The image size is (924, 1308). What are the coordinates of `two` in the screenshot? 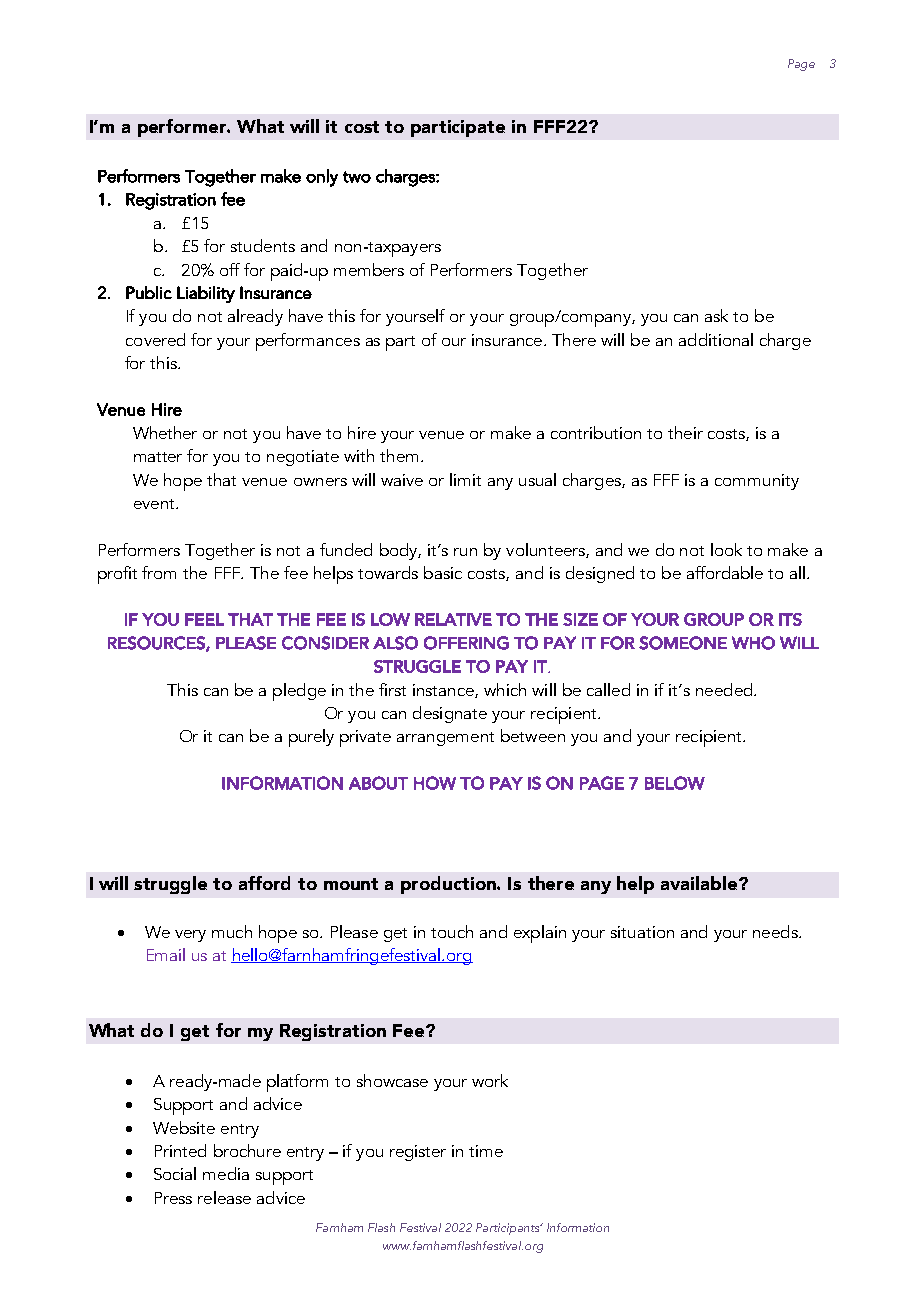 It's located at (357, 177).
